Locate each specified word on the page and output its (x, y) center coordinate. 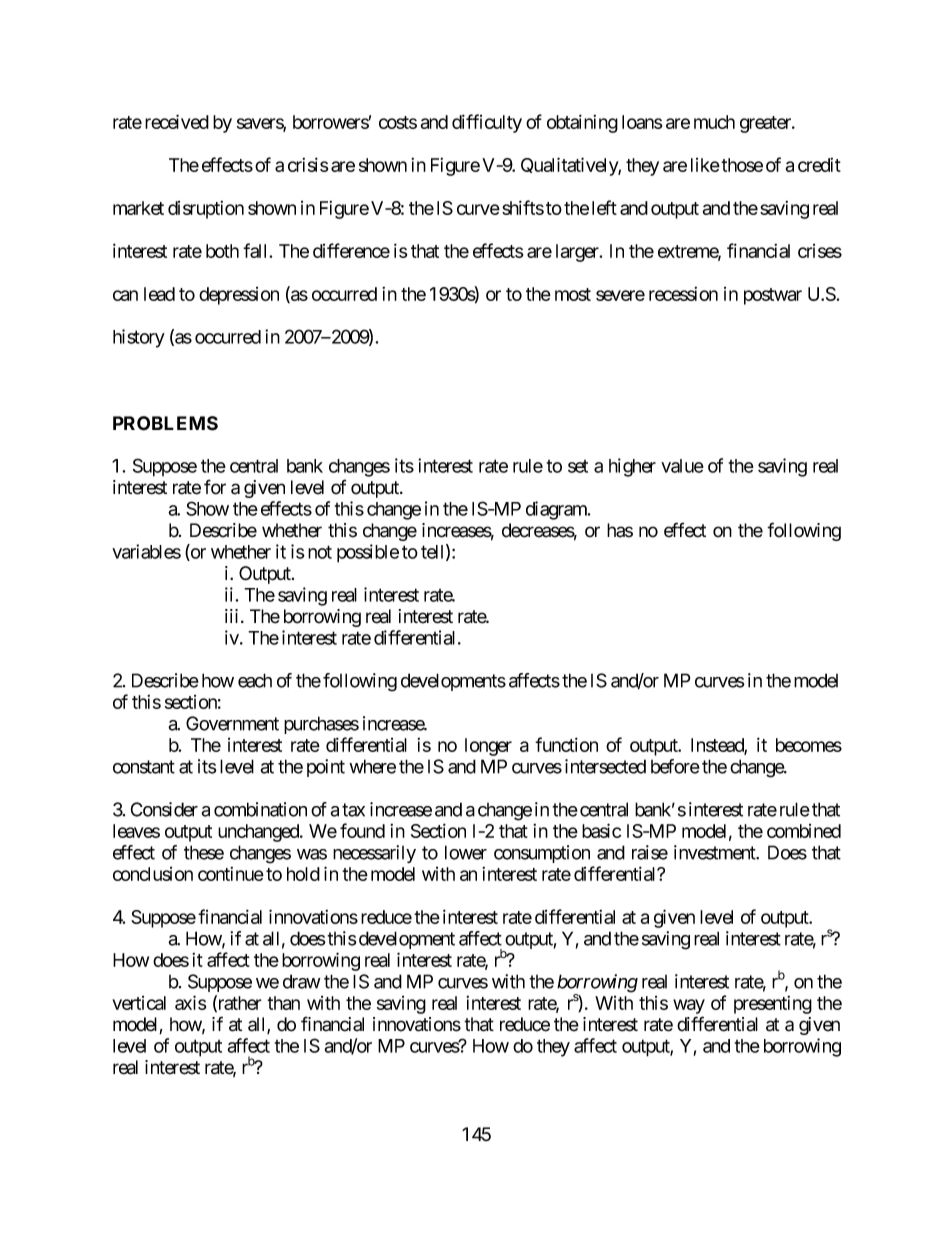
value (682, 466)
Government (232, 723)
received (177, 121)
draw (302, 981)
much (714, 122)
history (139, 338)
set (578, 466)
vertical (139, 1003)
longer (488, 747)
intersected (605, 766)
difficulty (487, 123)
